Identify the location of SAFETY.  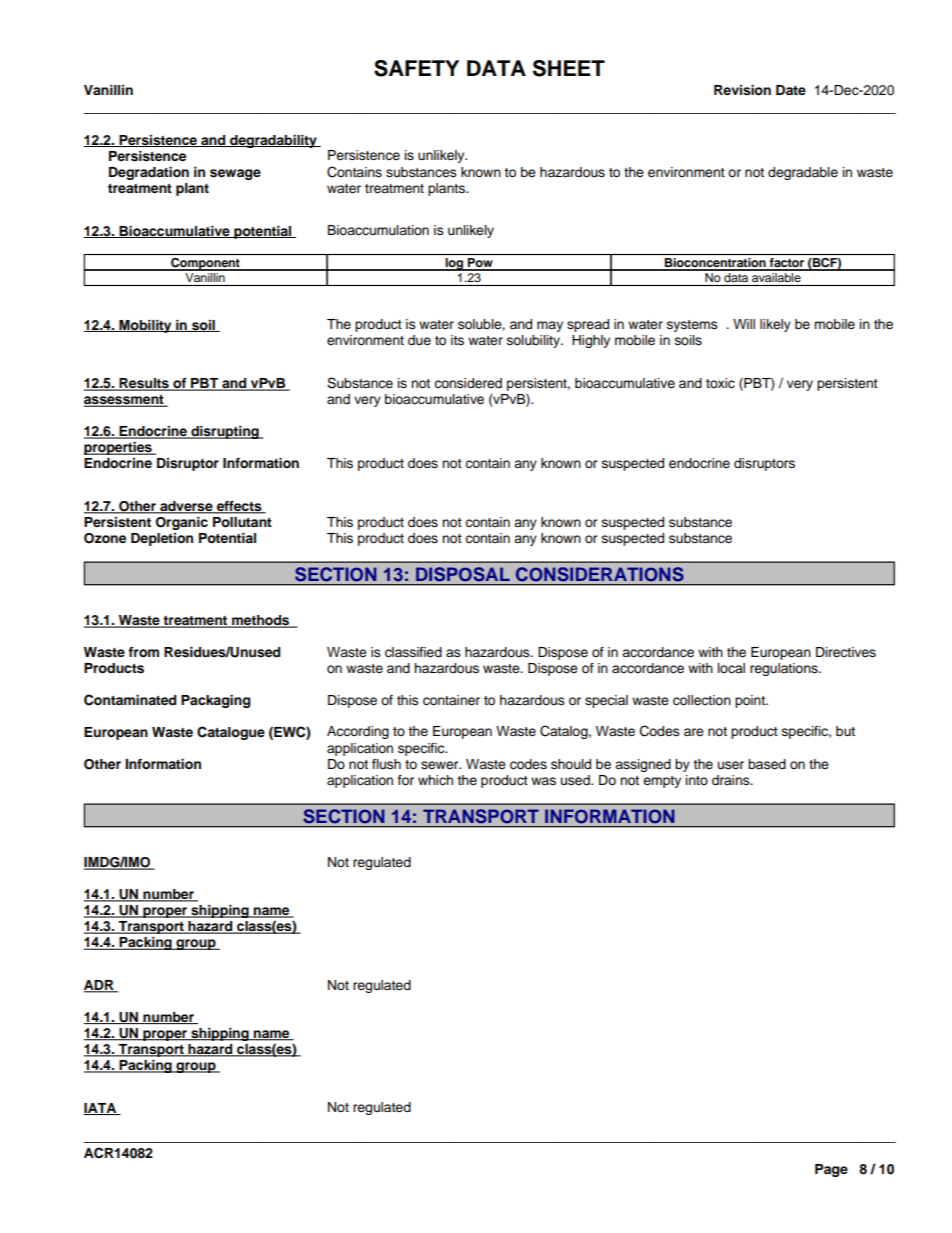
(416, 68).
